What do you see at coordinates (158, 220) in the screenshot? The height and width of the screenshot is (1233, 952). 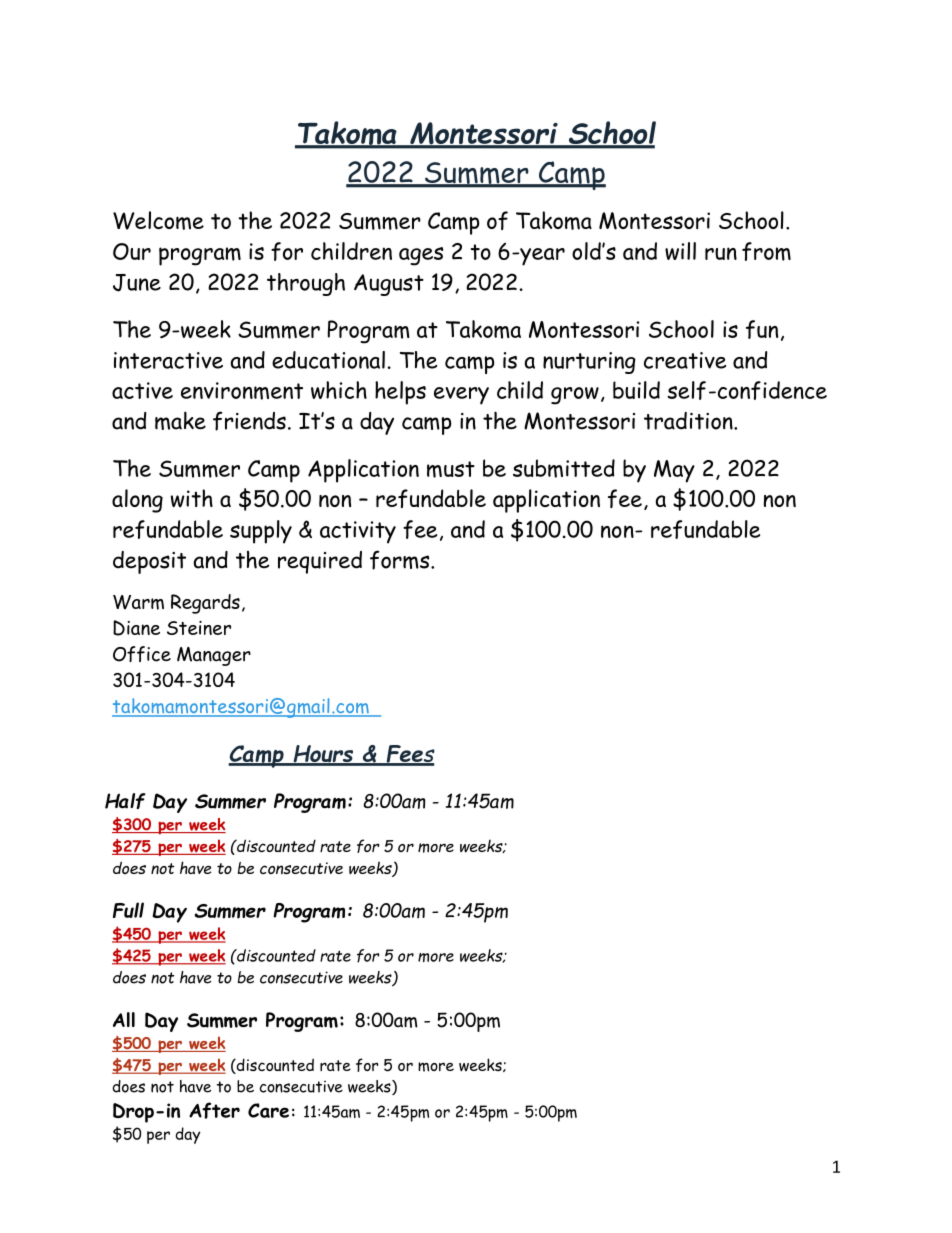 I see `Welcome` at bounding box center [158, 220].
